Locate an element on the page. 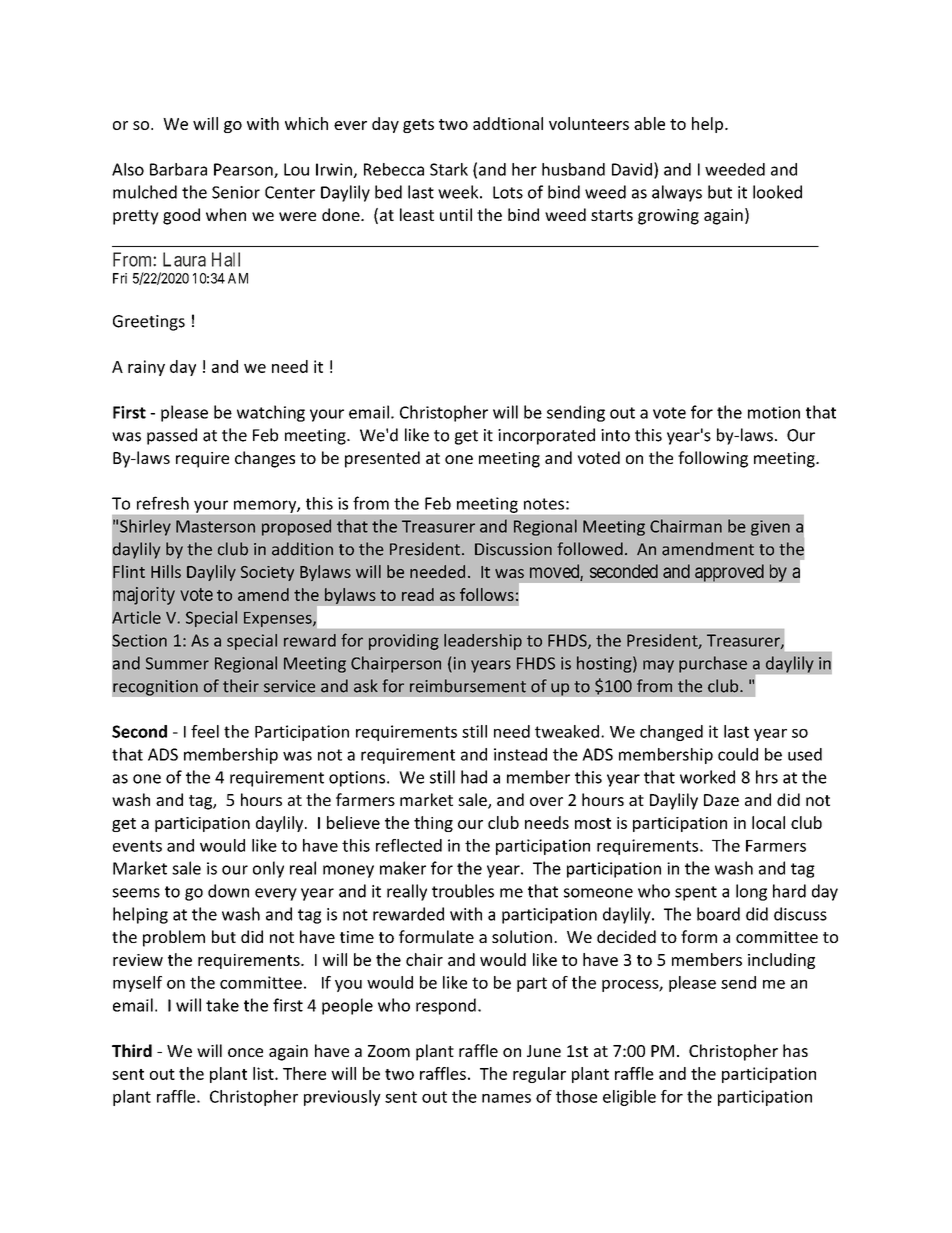  Hills is located at coordinates (166, 571).
